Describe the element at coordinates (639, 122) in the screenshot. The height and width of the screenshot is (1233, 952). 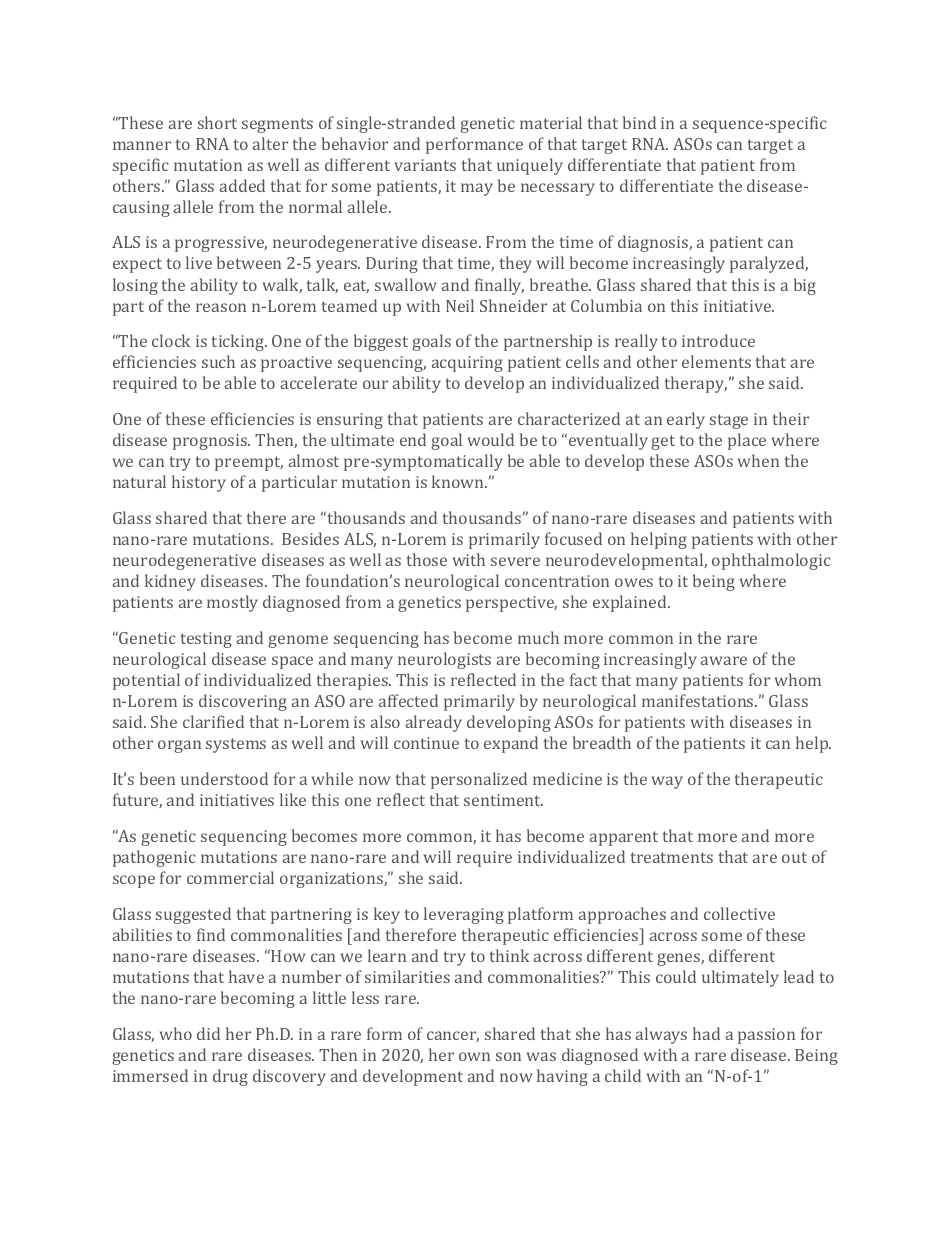
I see `bind` at that location.
